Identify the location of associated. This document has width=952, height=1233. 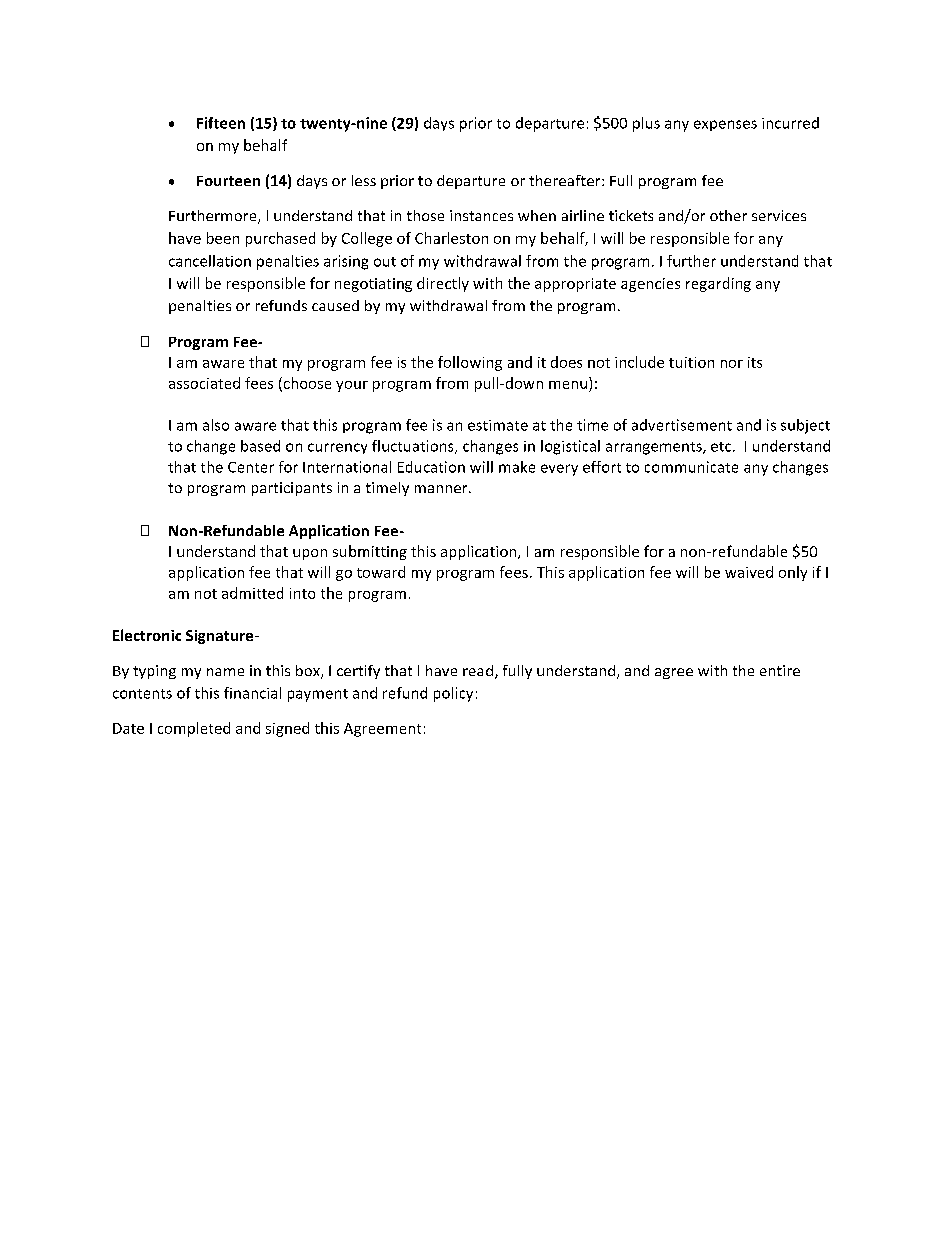
(204, 383).
